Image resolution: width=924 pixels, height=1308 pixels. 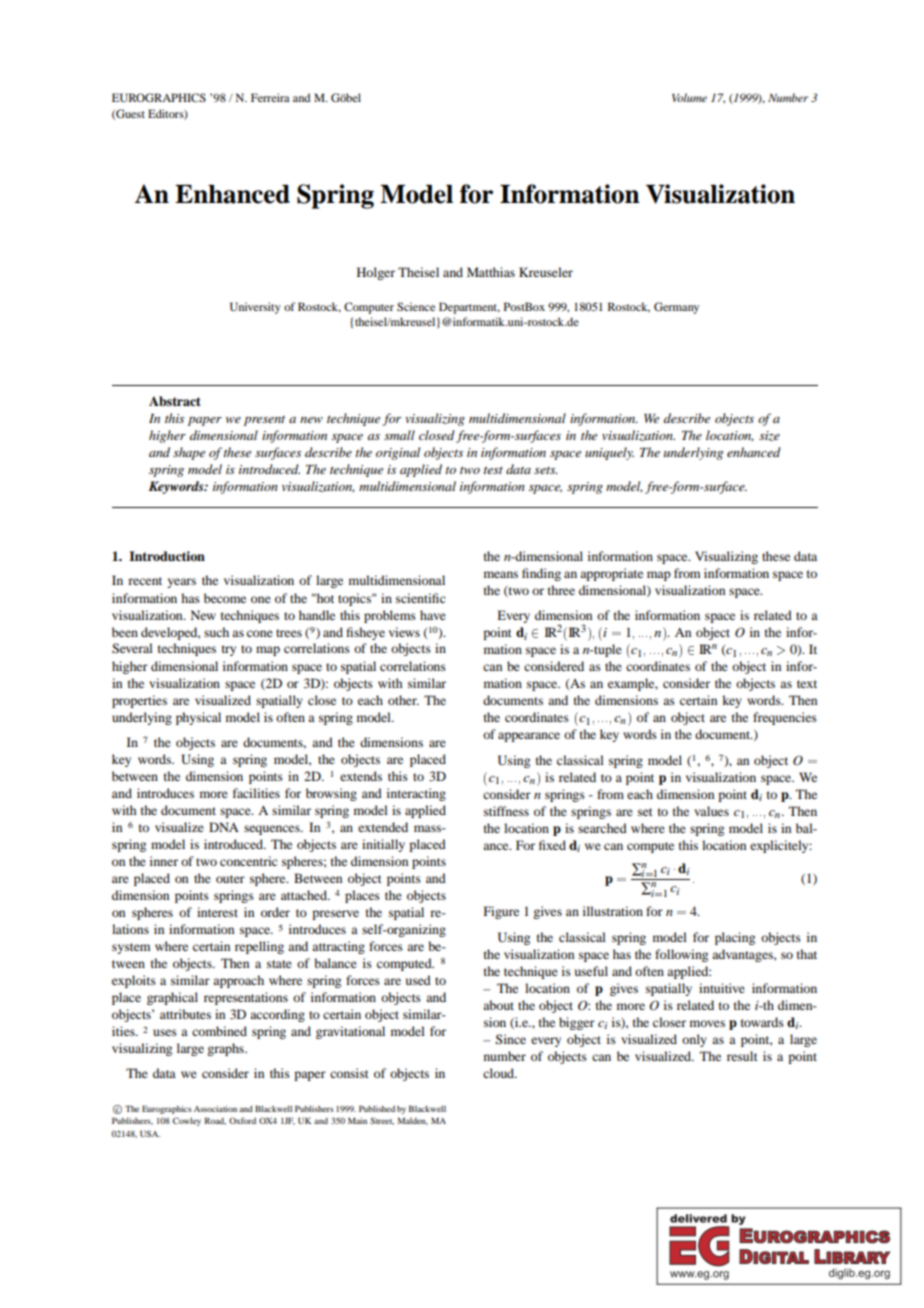 I want to click on Association, so click(x=215, y=1108).
